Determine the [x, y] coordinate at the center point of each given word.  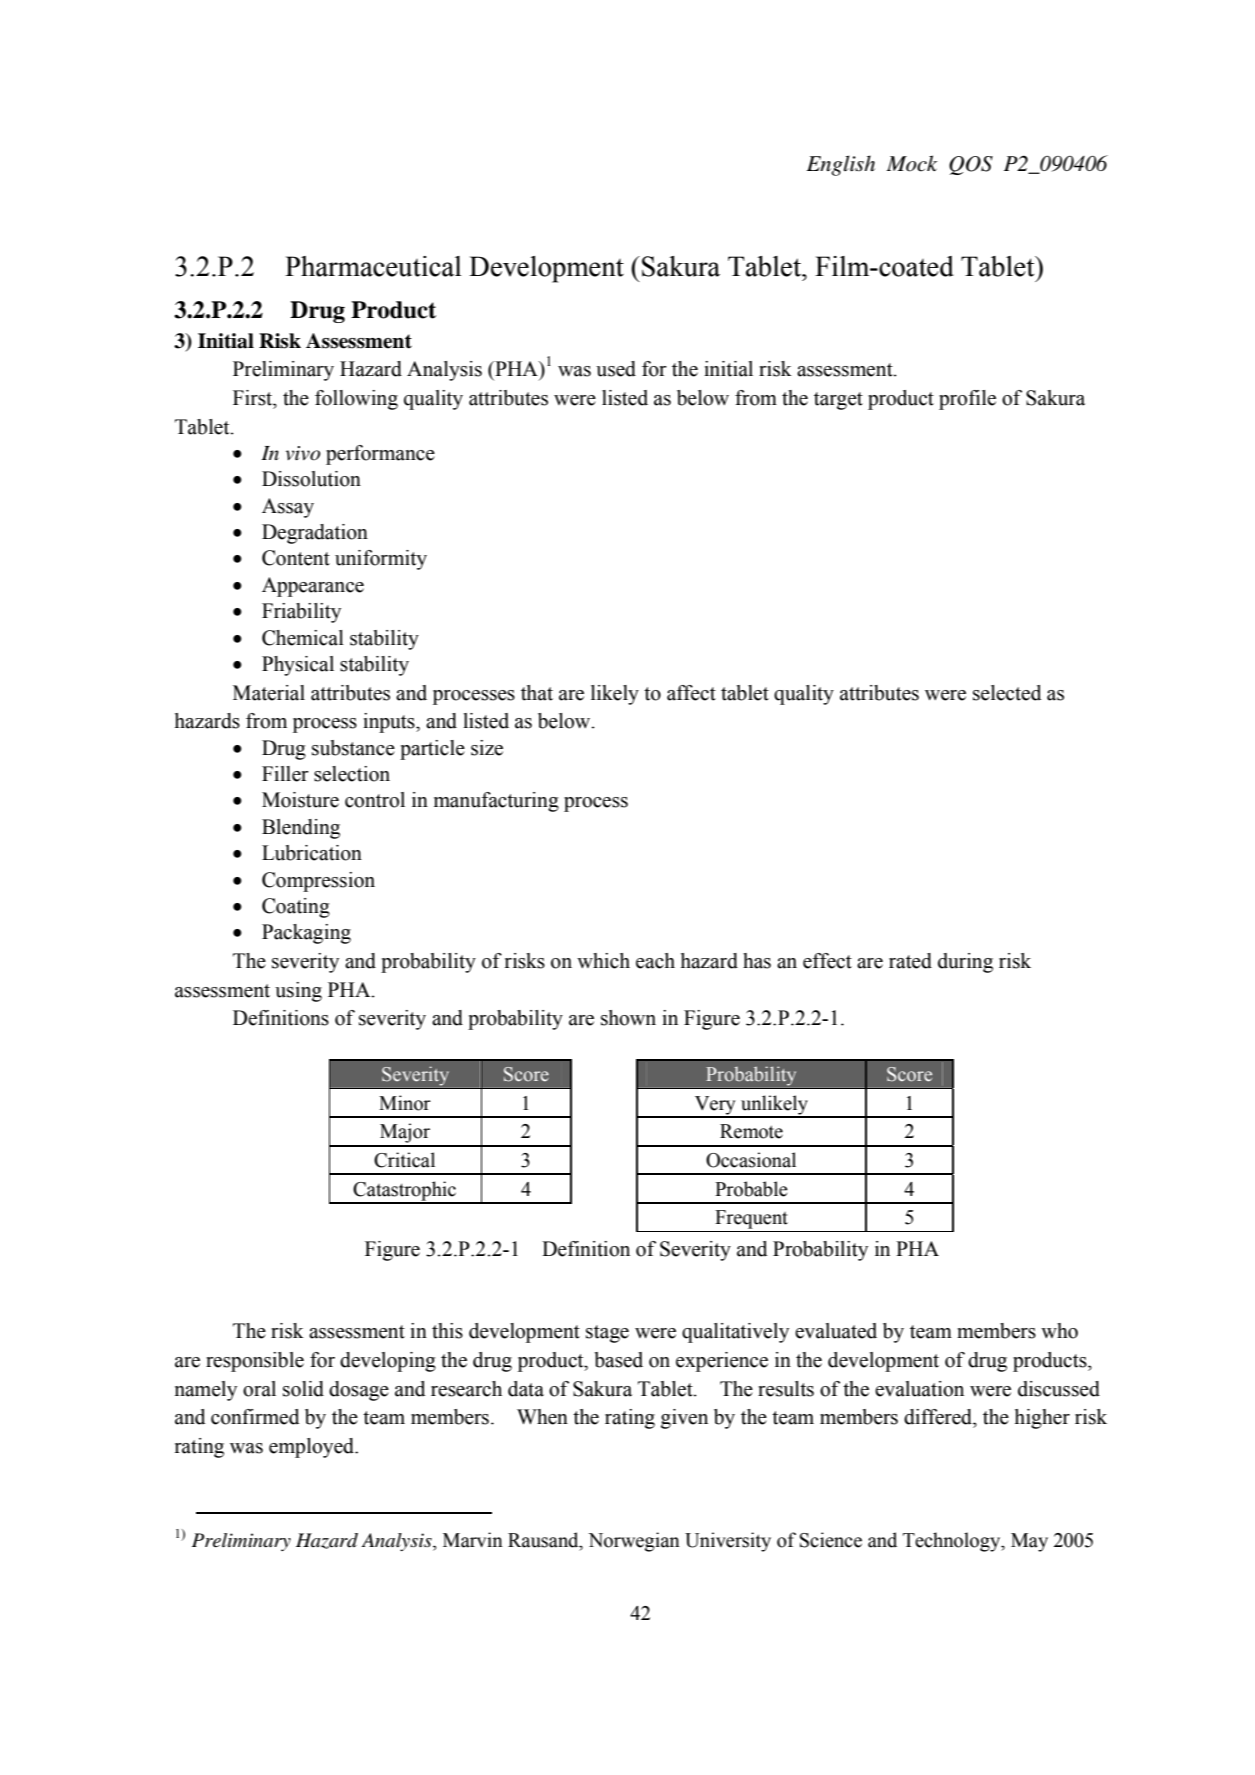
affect [691, 693]
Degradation [315, 534]
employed [313, 1448]
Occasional [751, 1160]
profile [967, 400]
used [616, 369]
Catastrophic [405, 1192]
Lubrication [312, 853]
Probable [751, 1189]
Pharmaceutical [373, 266]
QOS [971, 165]
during [965, 963]
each [655, 961]
